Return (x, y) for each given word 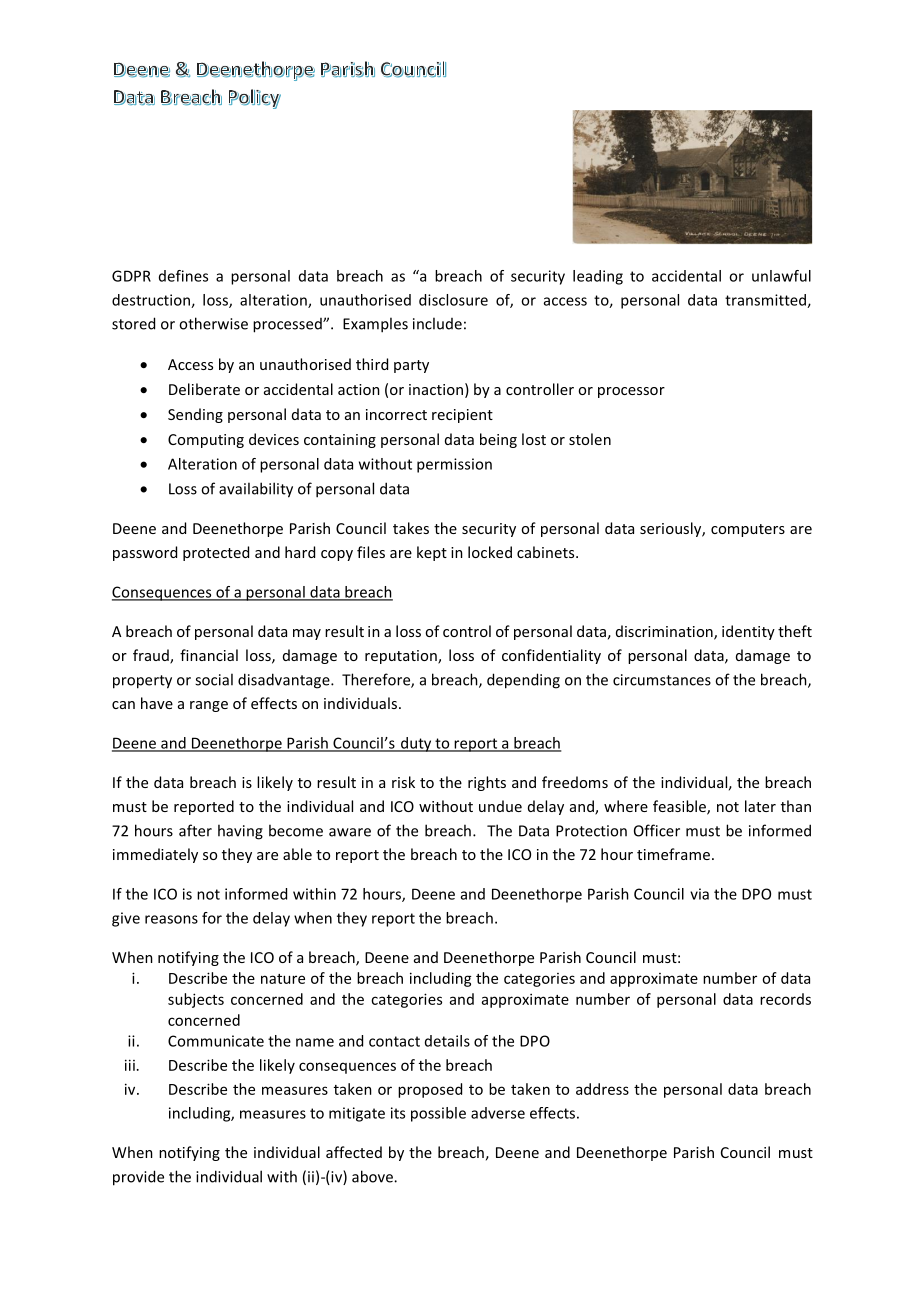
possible (438, 1114)
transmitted (766, 301)
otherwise (213, 323)
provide (138, 1178)
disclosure (453, 300)
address (602, 1089)
